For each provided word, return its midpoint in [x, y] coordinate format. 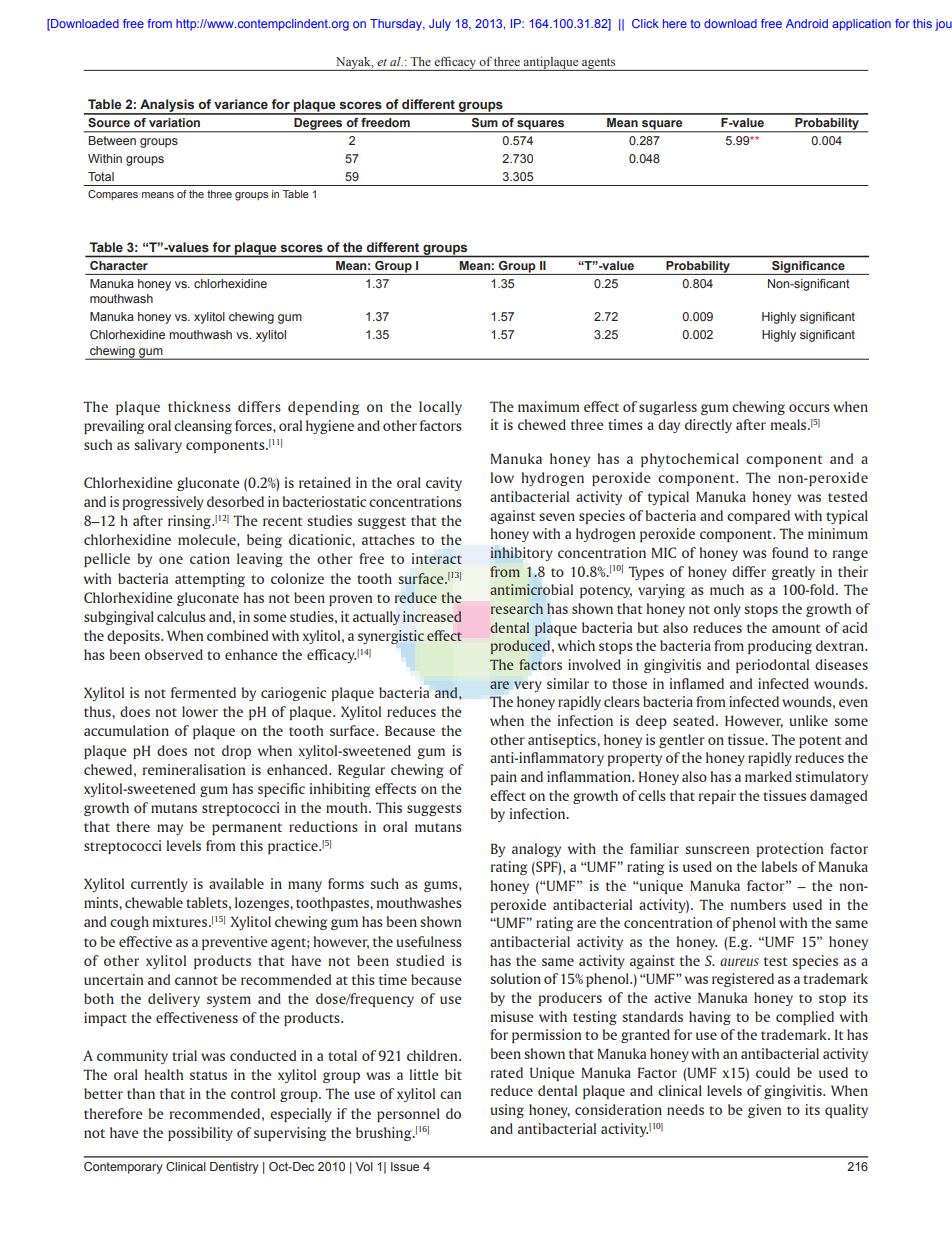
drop [236, 752]
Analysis [167, 107]
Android [807, 23]
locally [440, 408]
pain [504, 778]
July [440, 25]
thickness [199, 406]
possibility [200, 1134]
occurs [809, 408]
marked [768, 776]
